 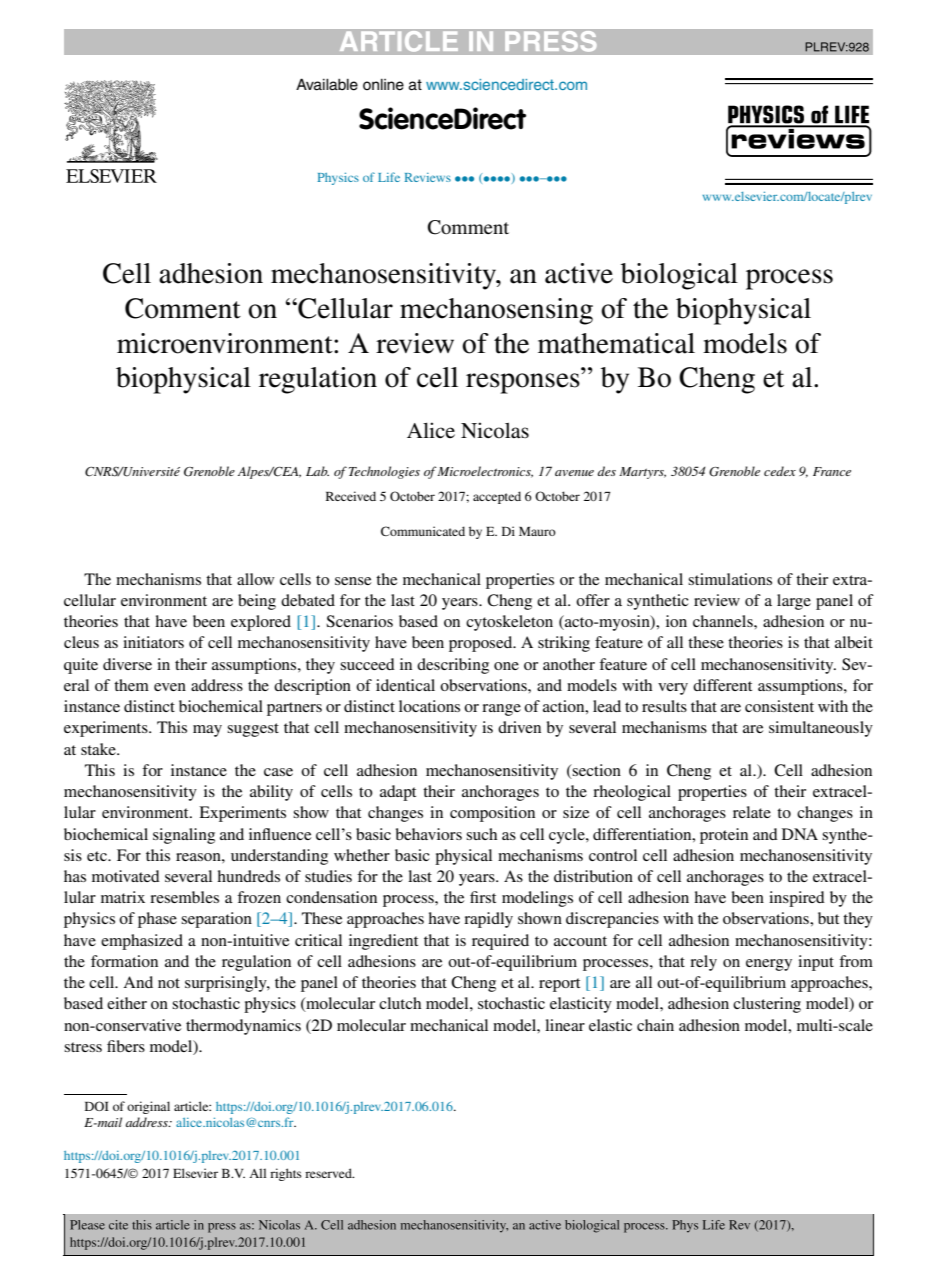 I want to click on online, so click(x=383, y=84).
